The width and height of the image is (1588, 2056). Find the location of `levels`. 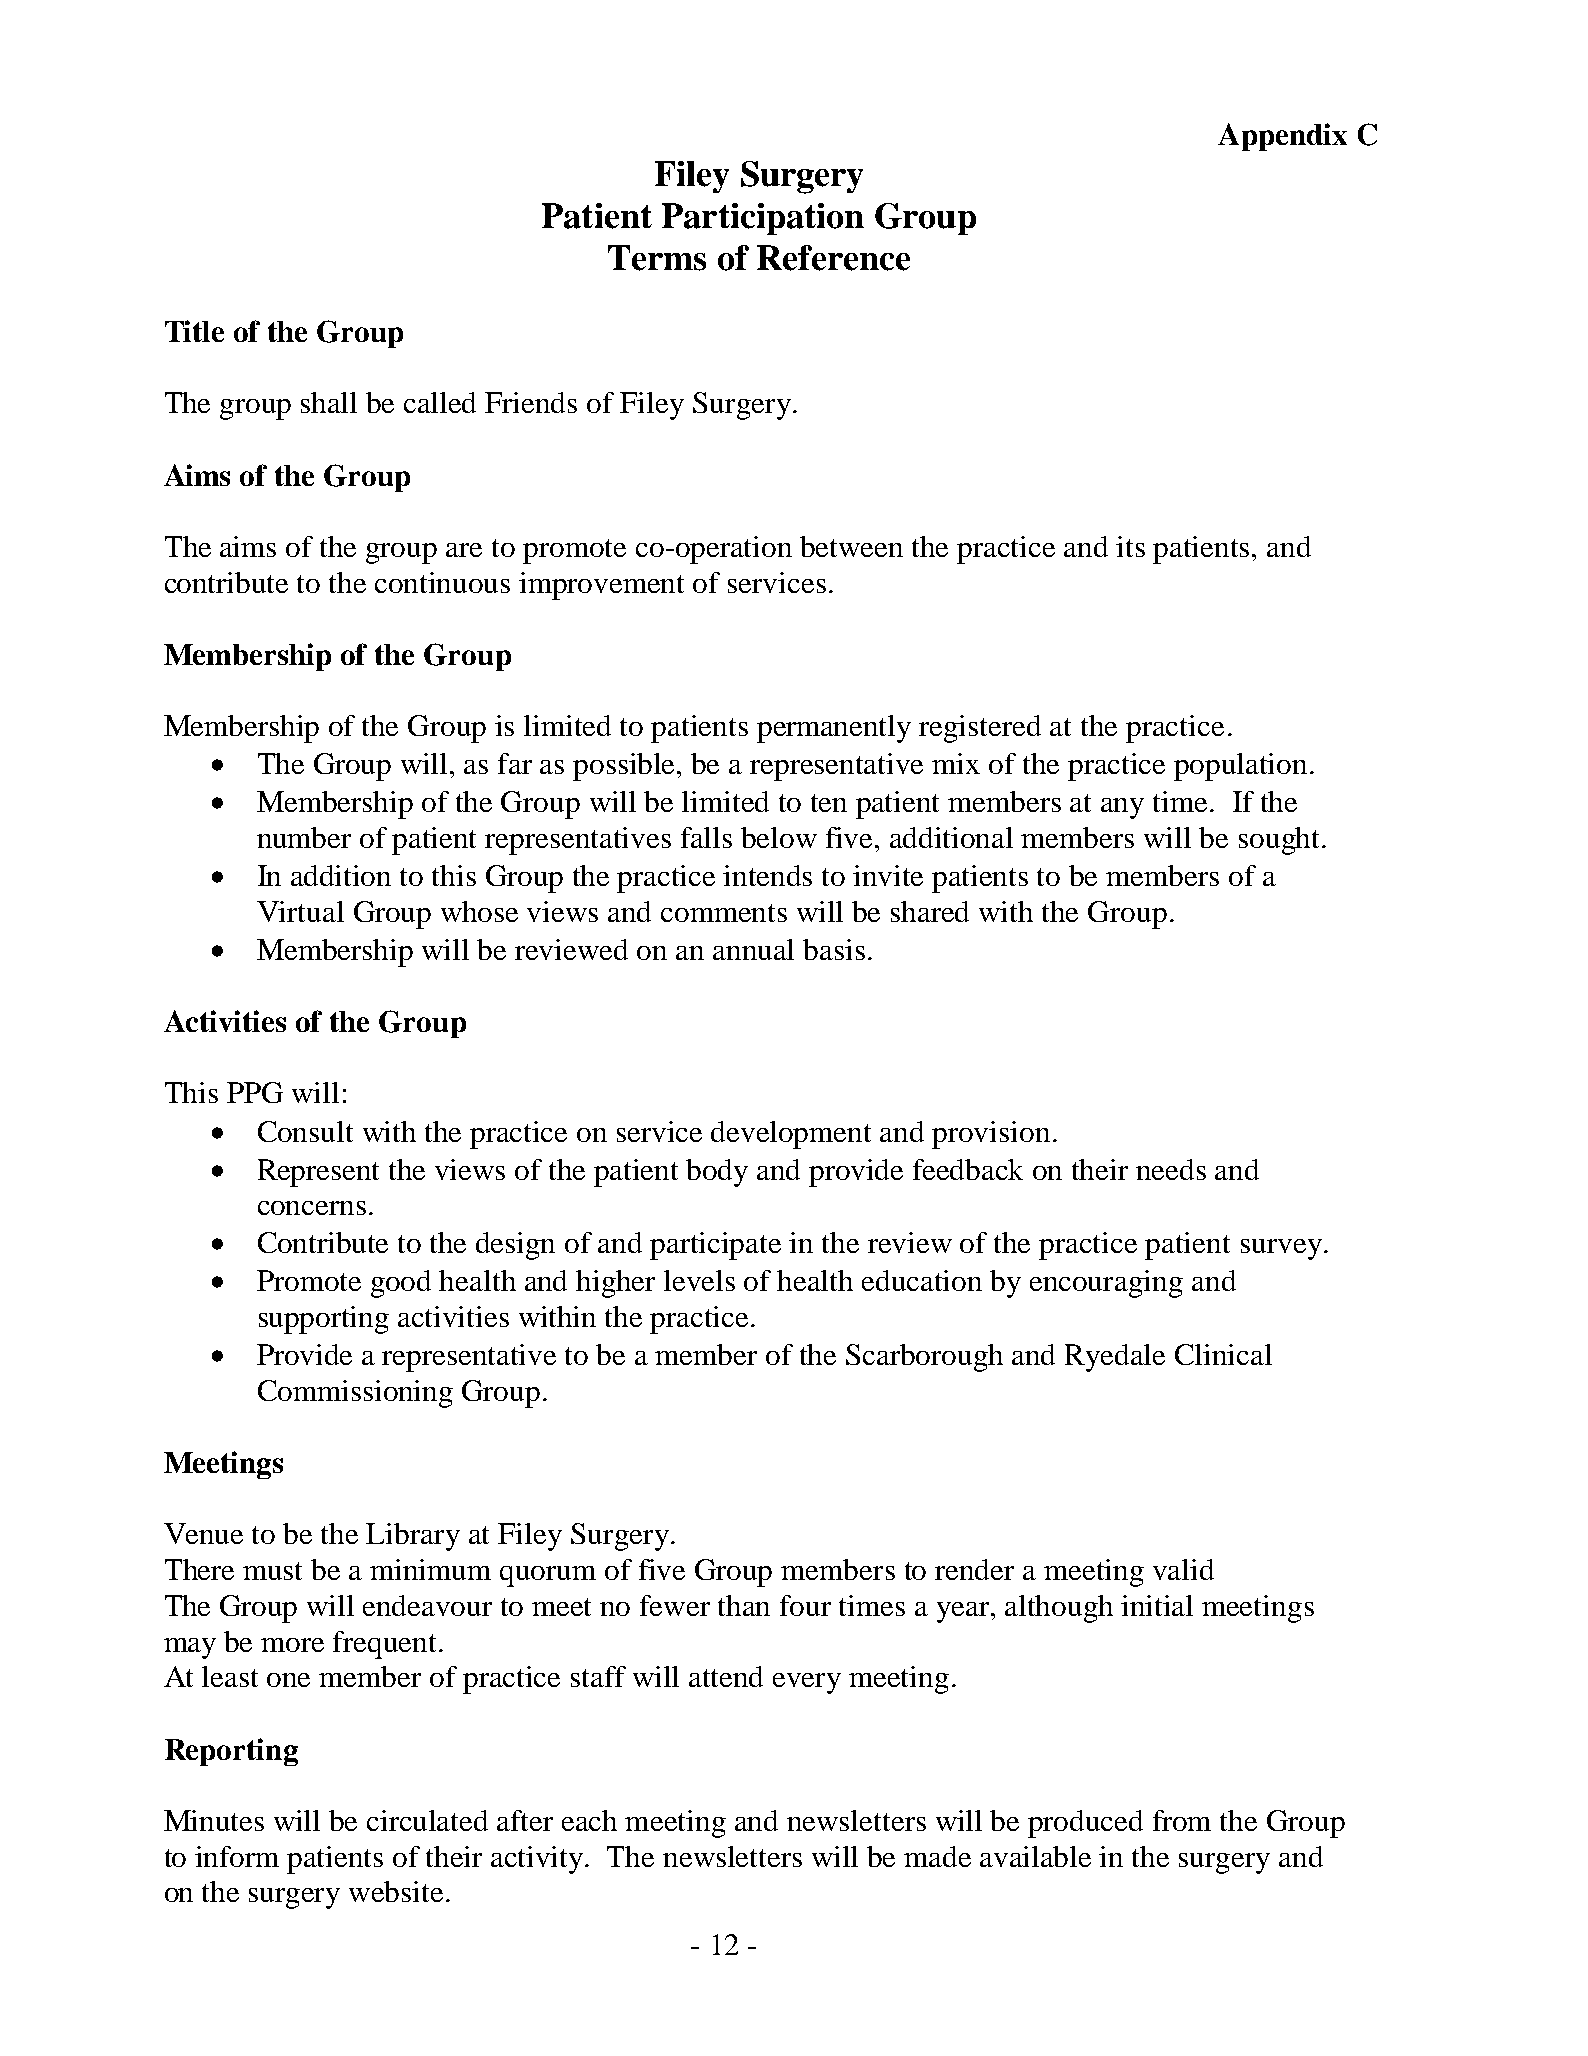

levels is located at coordinates (699, 1280).
